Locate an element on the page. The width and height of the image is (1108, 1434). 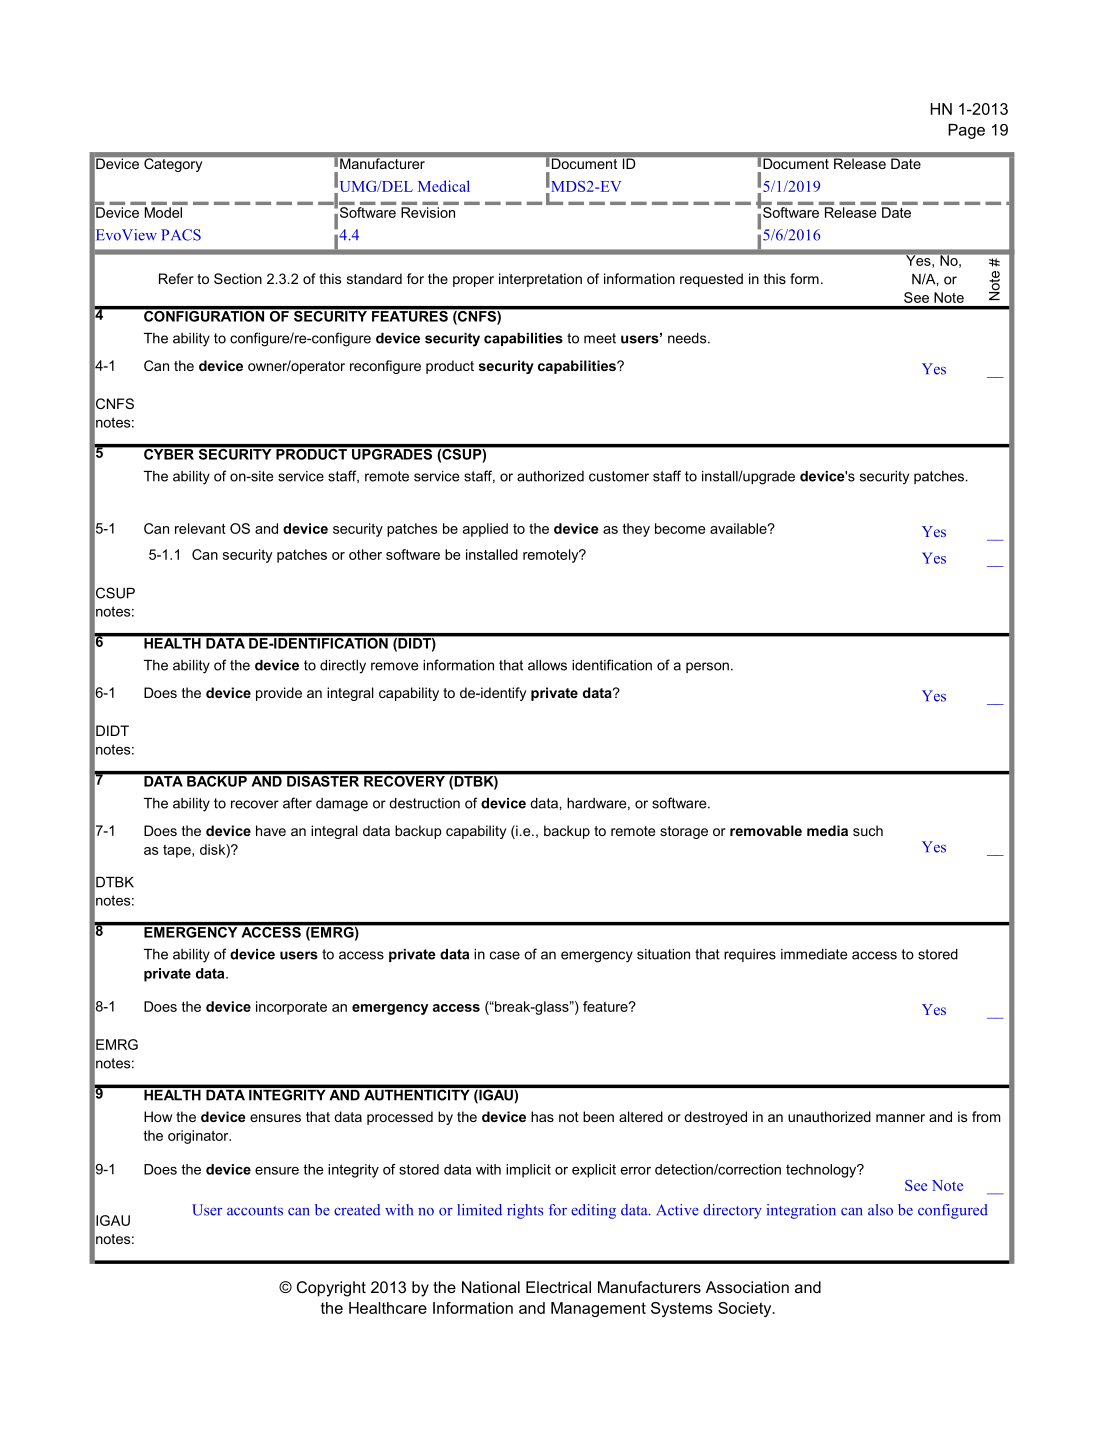
customer is located at coordinates (619, 476).
